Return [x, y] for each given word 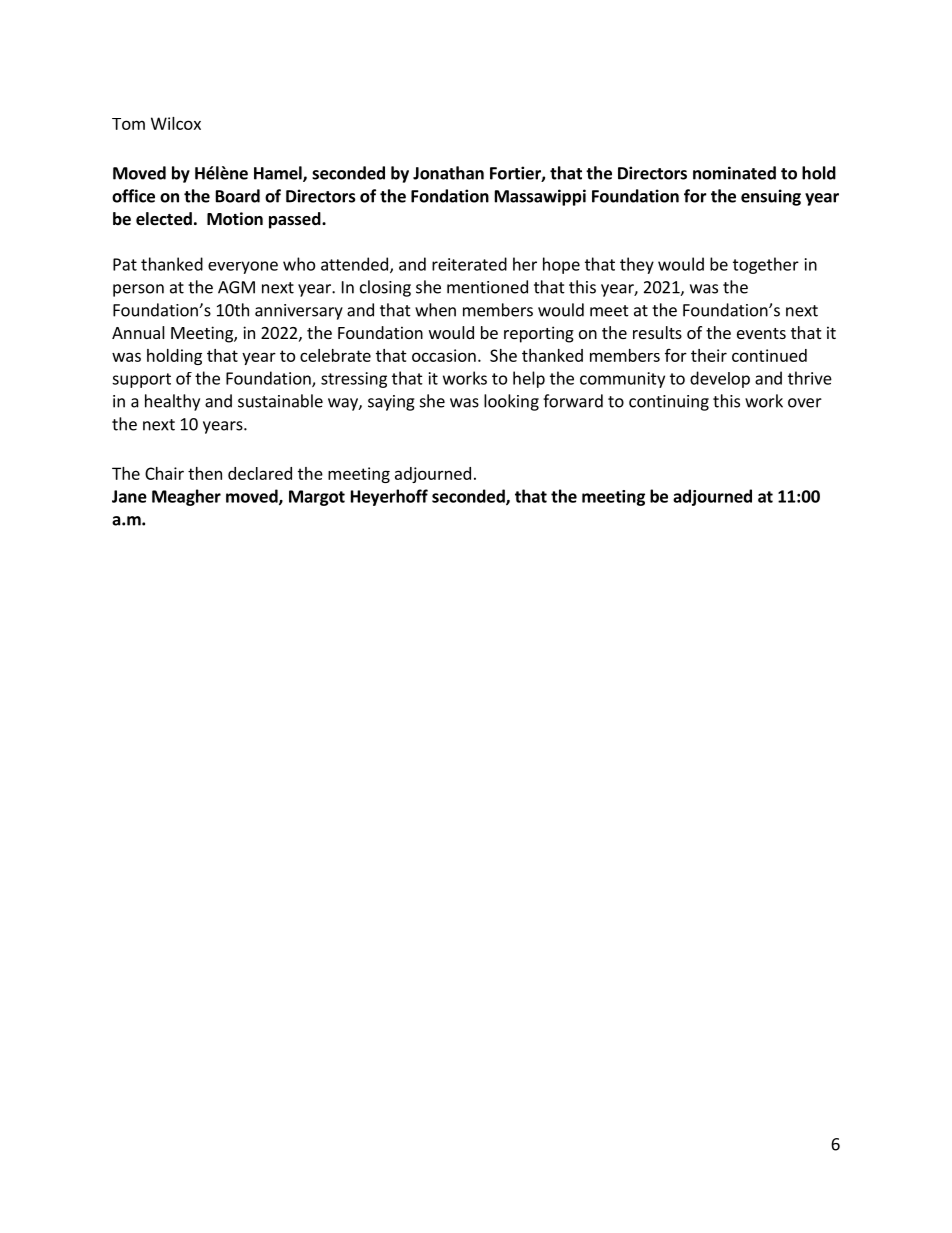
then [205, 473]
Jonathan [448, 173]
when [435, 310]
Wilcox [176, 123]
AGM [236, 287]
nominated [734, 173]
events [761, 333]
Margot [317, 498]
